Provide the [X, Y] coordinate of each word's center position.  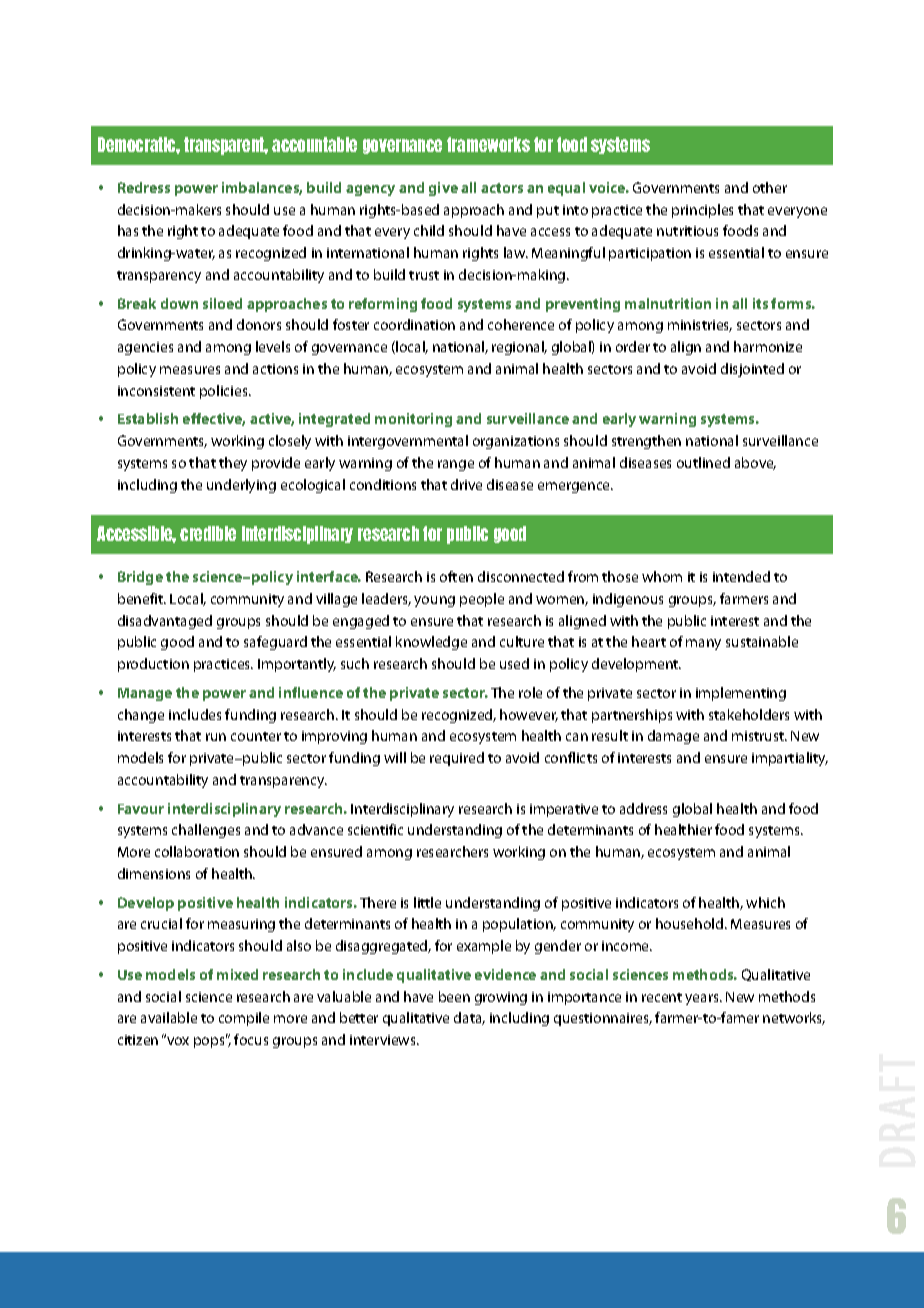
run [216, 737]
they [233, 464]
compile [244, 1019]
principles [702, 211]
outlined [703, 462]
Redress [144, 187]
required [457, 759]
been [454, 996]
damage [673, 737]
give [443, 189]
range [456, 465]
